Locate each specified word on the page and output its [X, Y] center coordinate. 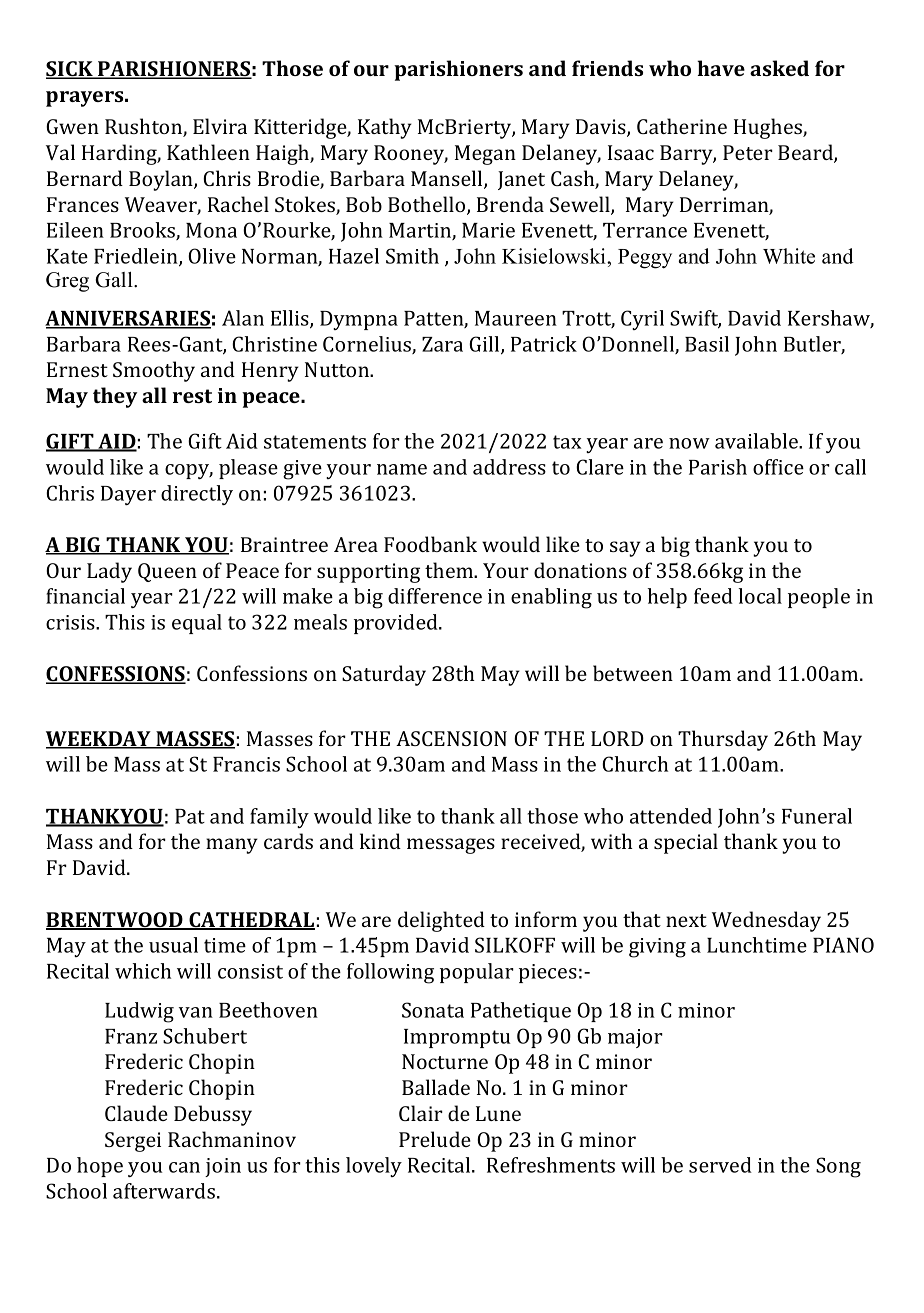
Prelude [435, 1139]
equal [197, 624]
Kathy [385, 128]
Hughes [769, 128]
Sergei [133, 1142]
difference [435, 596]
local [760, 596]
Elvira [220, 126]
